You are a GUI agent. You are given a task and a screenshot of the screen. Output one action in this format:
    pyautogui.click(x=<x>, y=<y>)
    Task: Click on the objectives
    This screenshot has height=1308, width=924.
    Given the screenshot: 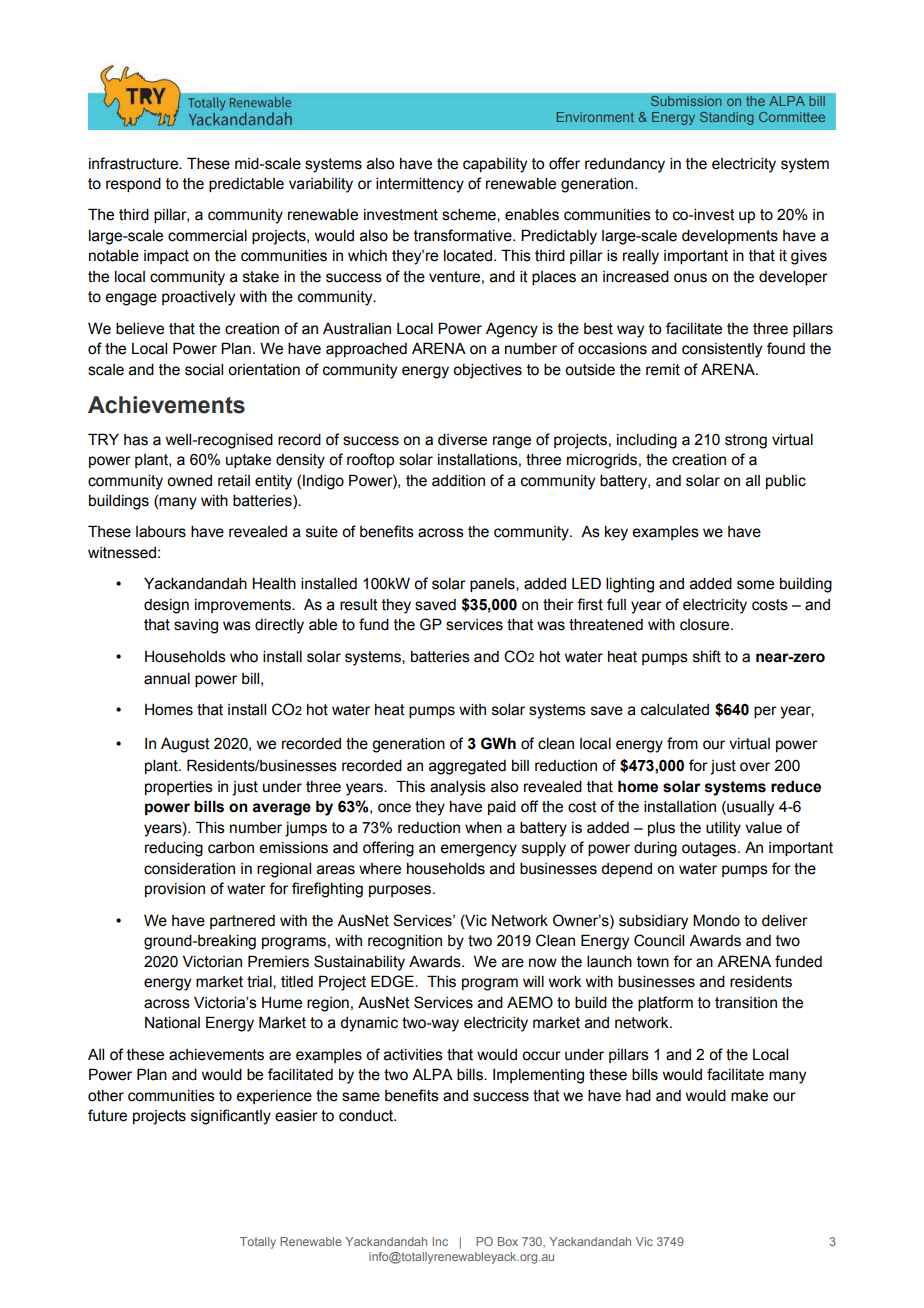 What is the action you would take?
    pyautogui.click(x=487, y=371)
